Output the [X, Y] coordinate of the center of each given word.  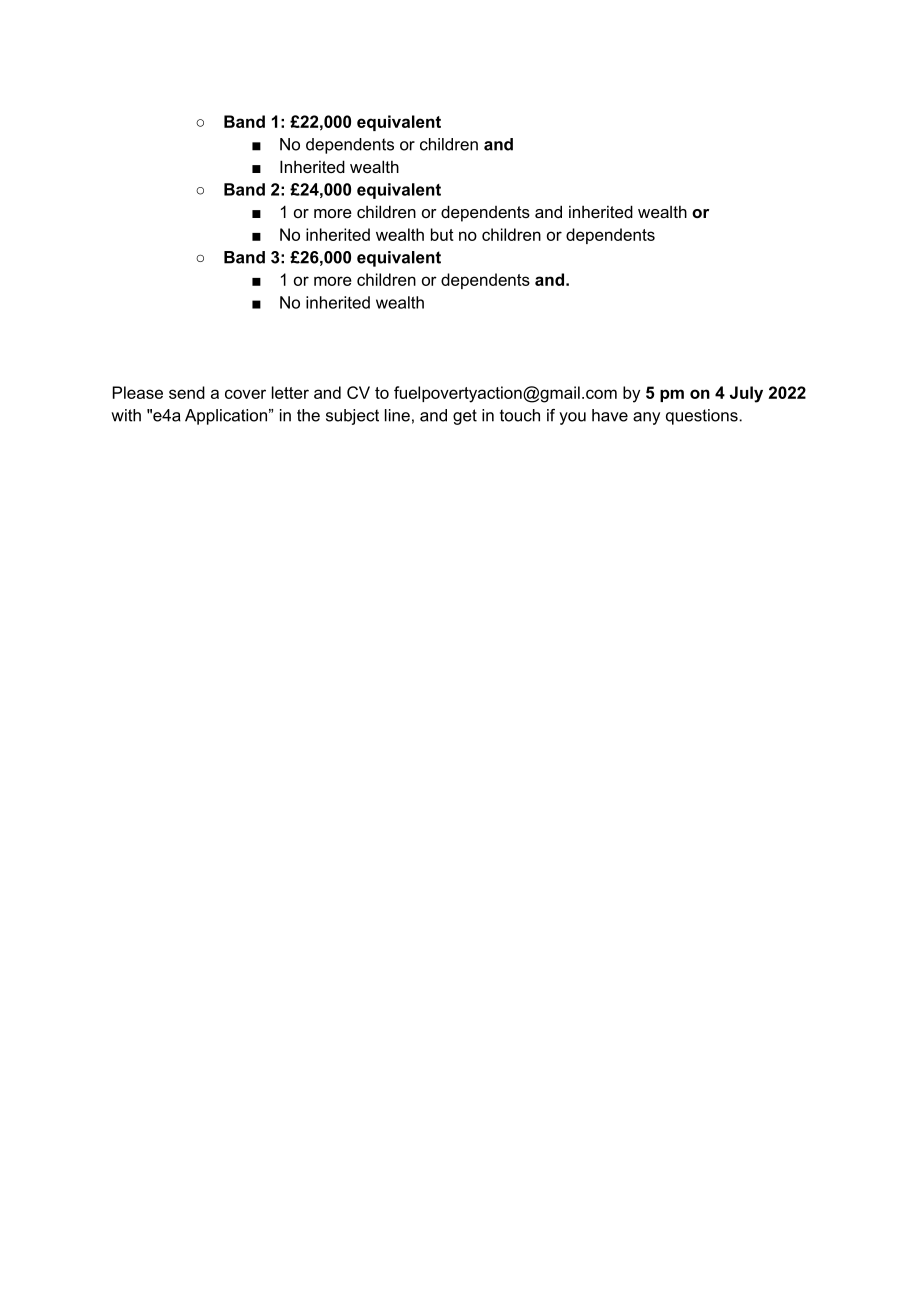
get [465, 417]
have [610, 415]
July [746, 394]
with [126, 415]
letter [290, 392]
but [442, 234]
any [646, 418]
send [187, 392]
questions [703, 417]
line [397, 415]
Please [138, 392]
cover [245, 394]
